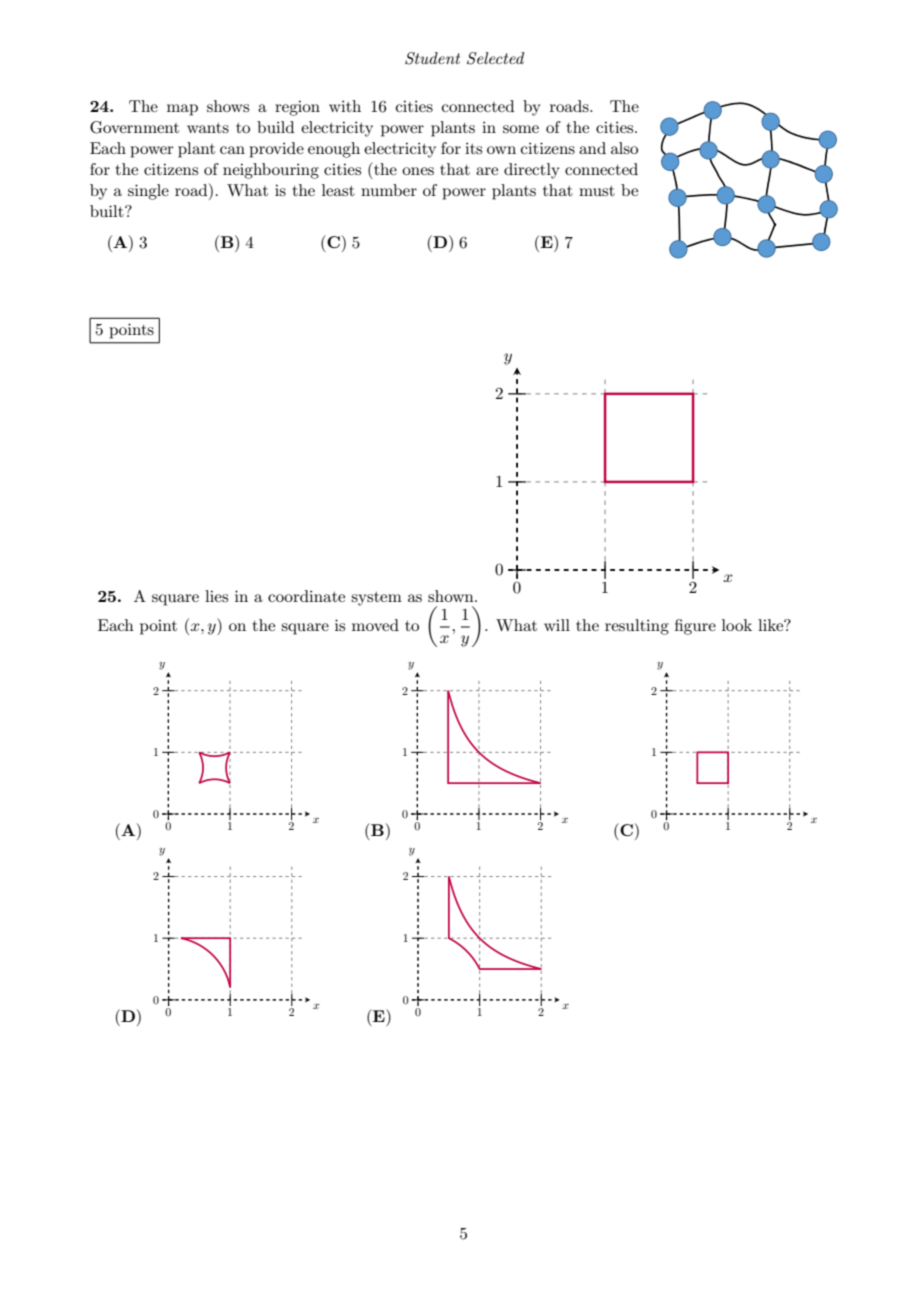 This image has height=1308, width=924. I want to click on ones, so click(418, 171).
